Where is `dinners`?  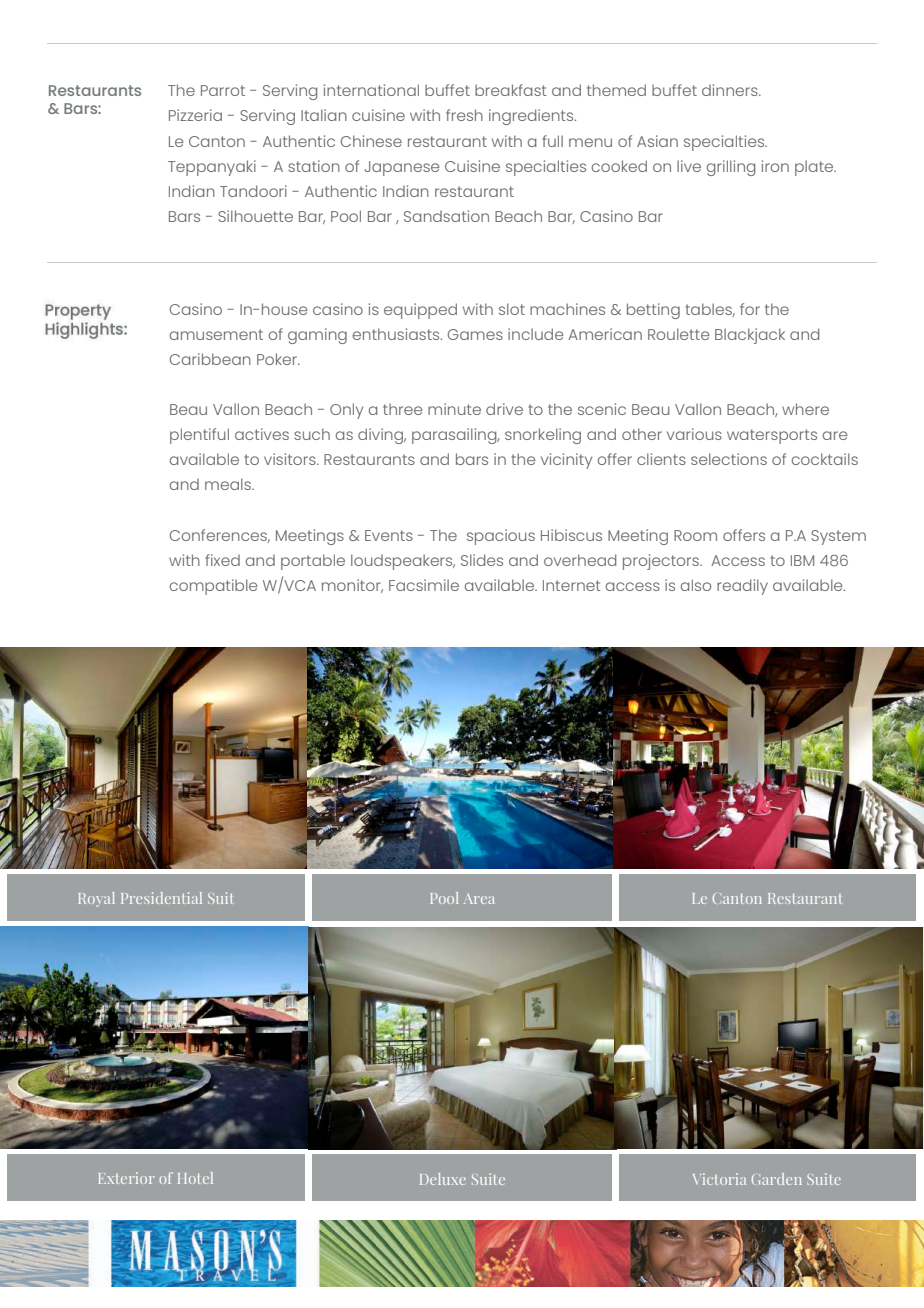
dinners is located at coordinates (731, 90).
